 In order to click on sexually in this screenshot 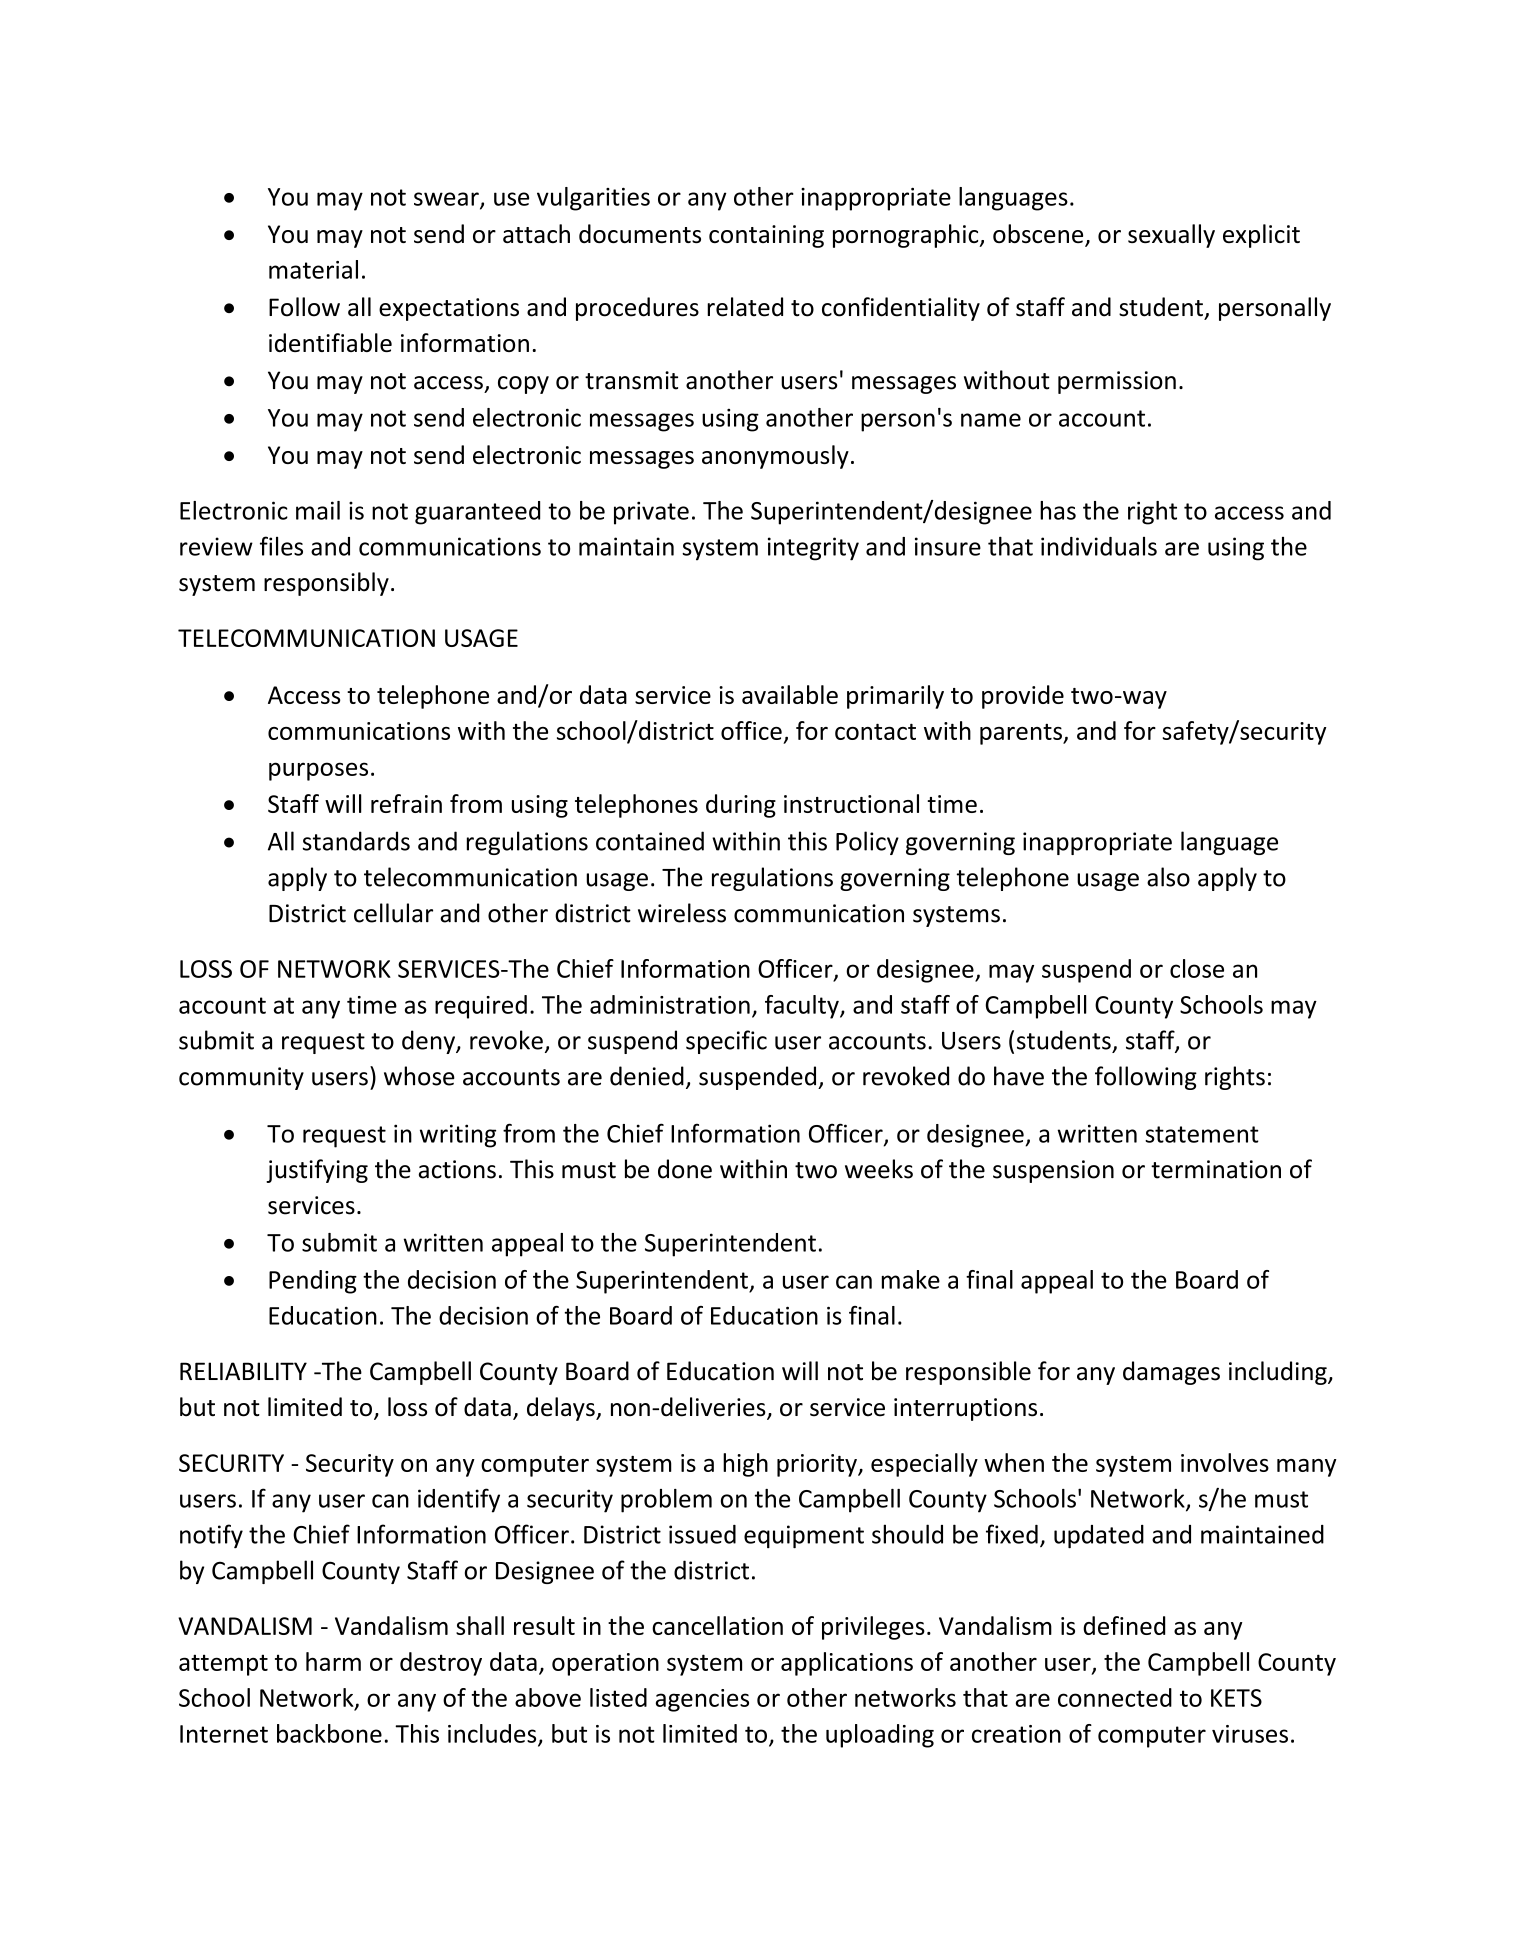, I will do `click(1171, 236)`.
